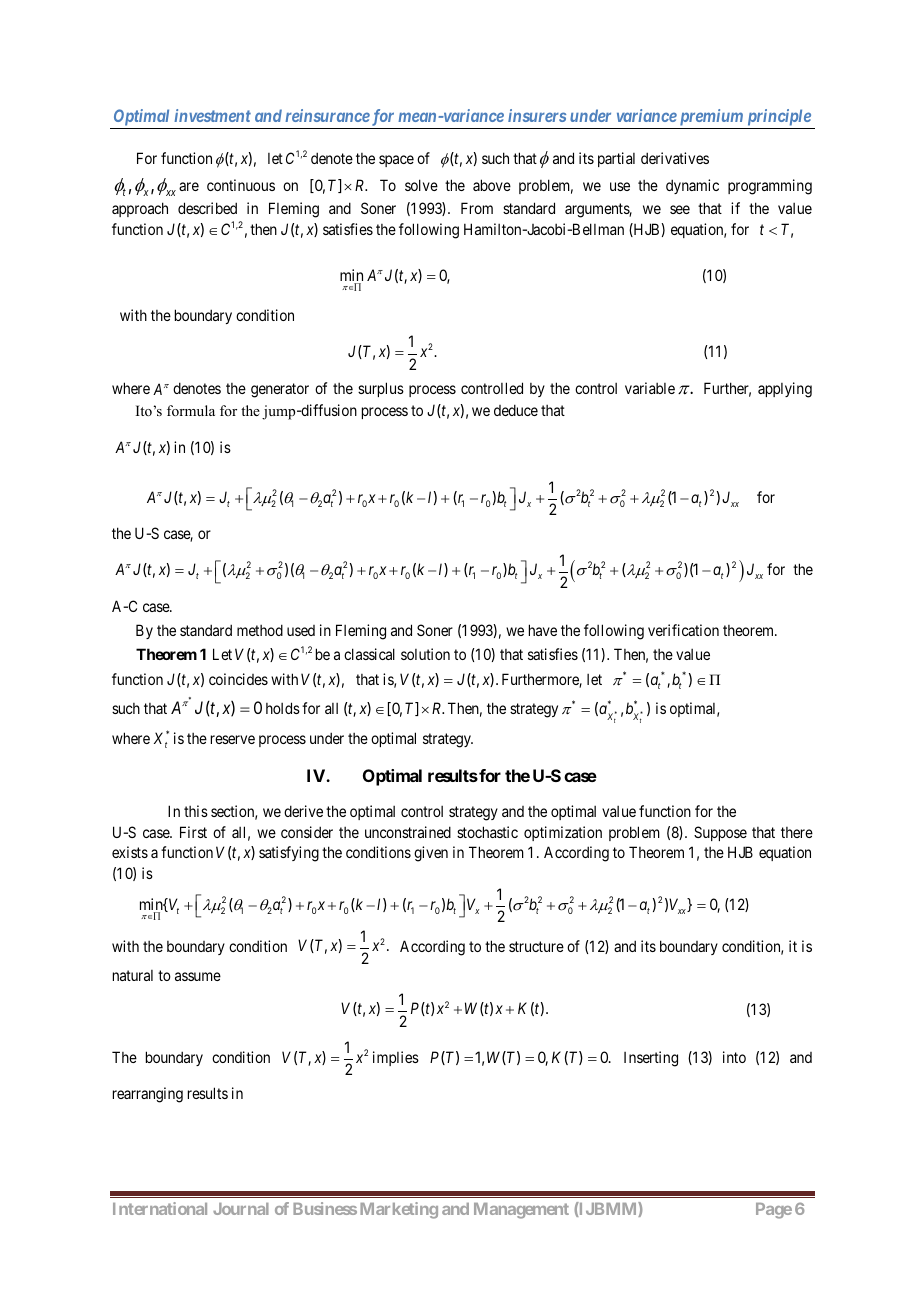 The height and width of the document is (1308, 924). Describe the element at coordinates (212, 115) in the document. I see `investment` at that location.
